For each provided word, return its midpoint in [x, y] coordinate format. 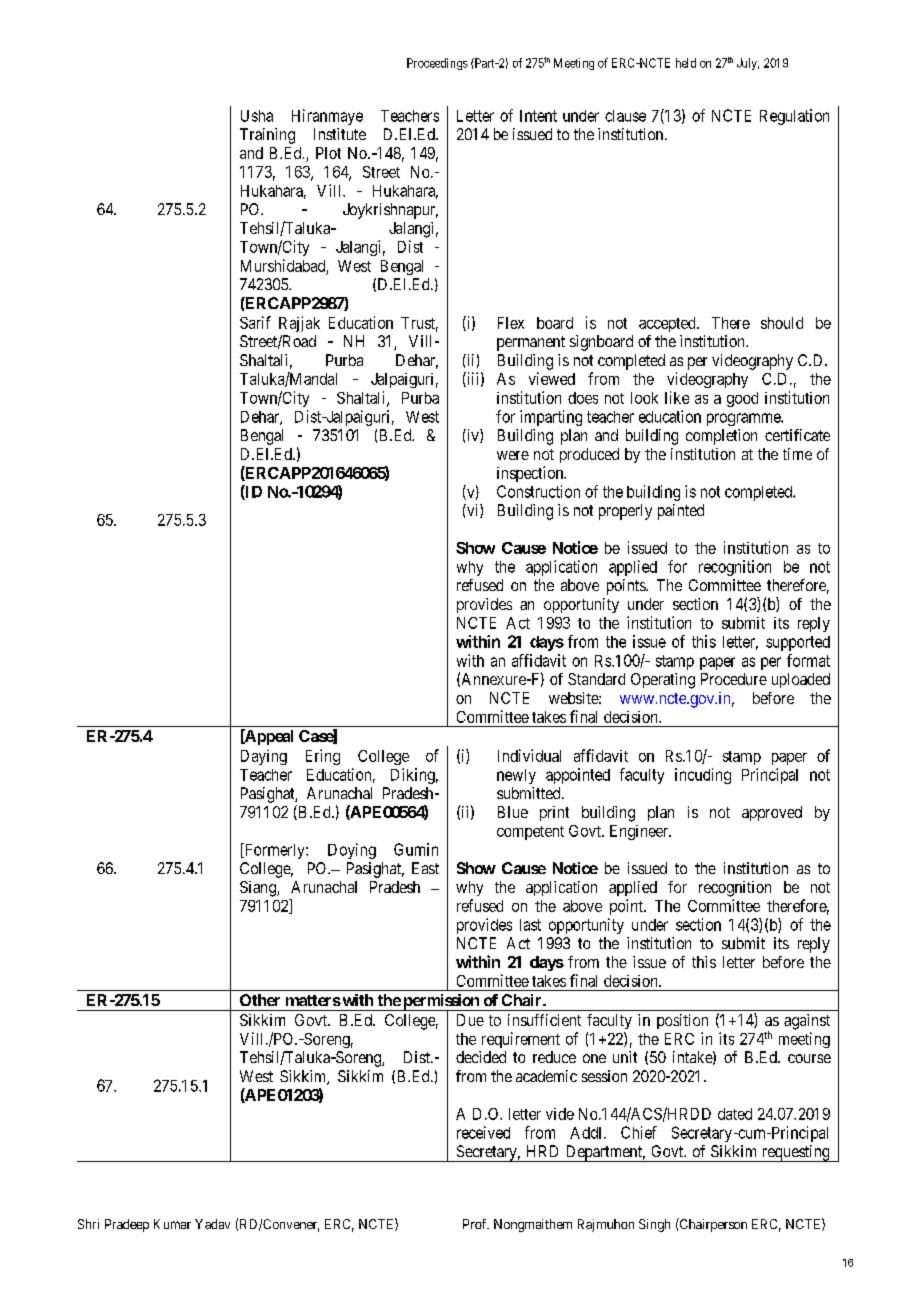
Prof [476, 1224]
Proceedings [437, 64]
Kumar [172, 1224]
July [748, 64]
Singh [654, 1225]
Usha [257, 116]
